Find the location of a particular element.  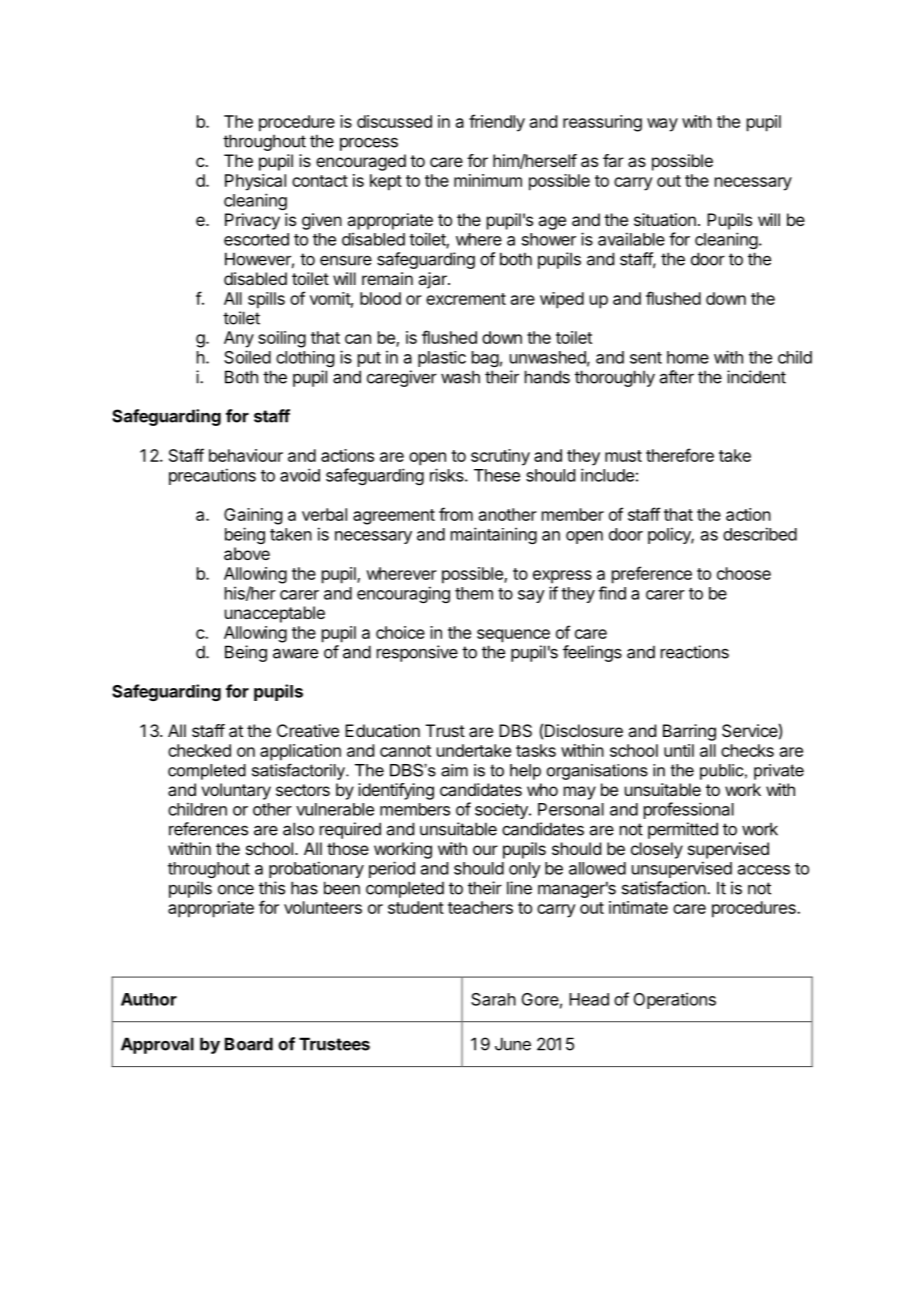

choose is located at coordinates (744, 573).
